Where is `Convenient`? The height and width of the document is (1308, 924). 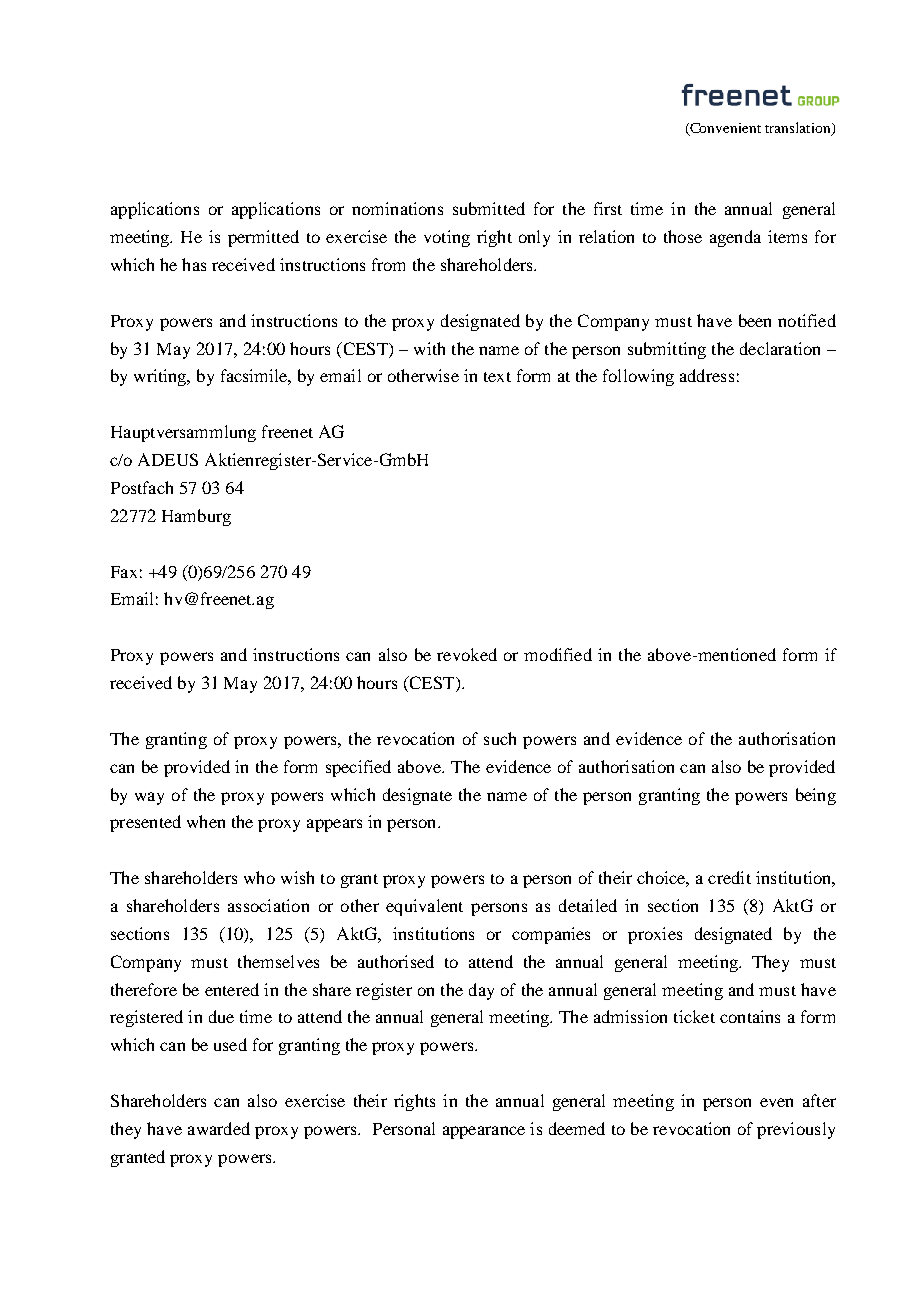 Convenient is located at coordinates (724, 129).
